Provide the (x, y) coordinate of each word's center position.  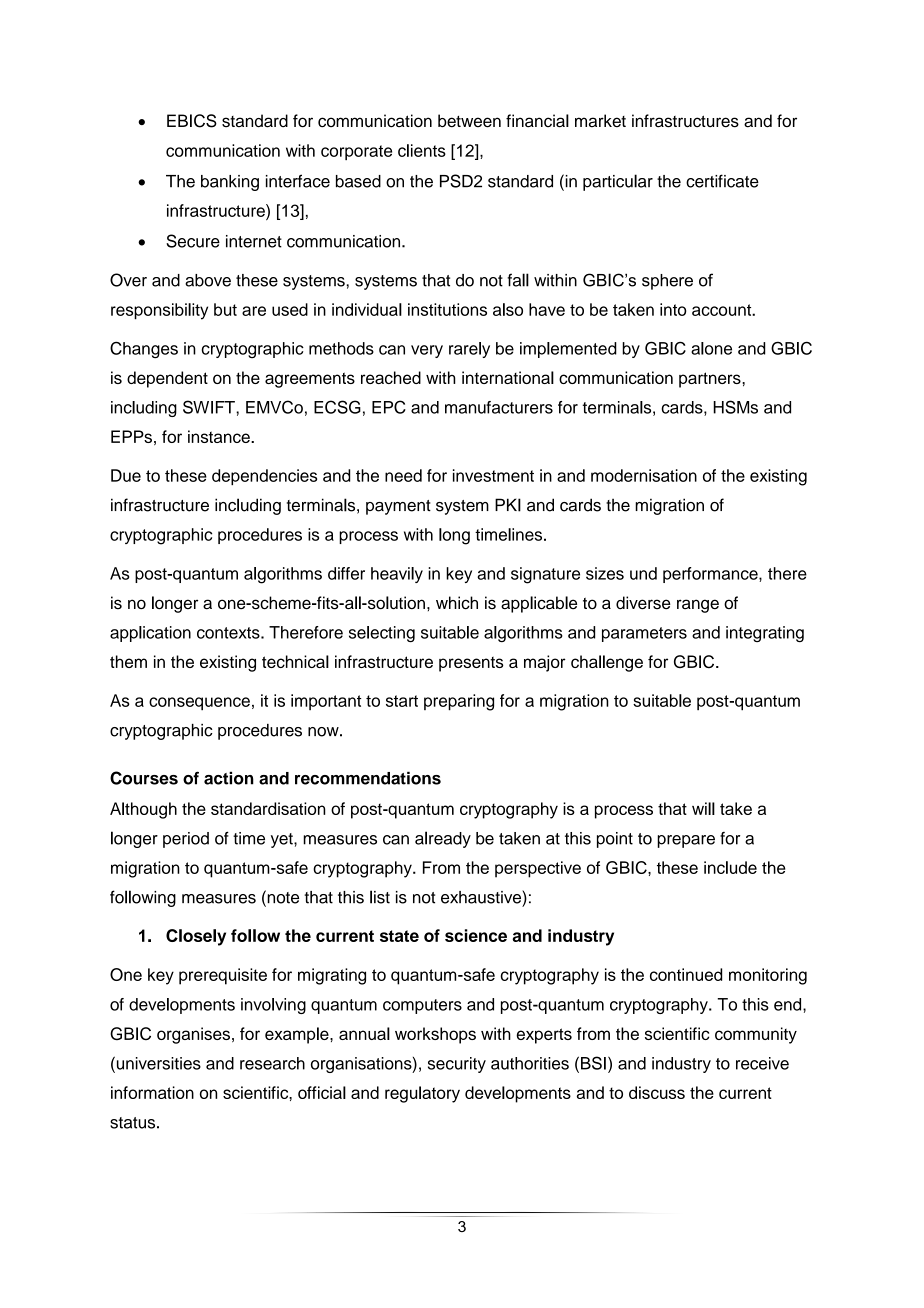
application (150, 634)
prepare (686, 841)
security (457, 1065)
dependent (167, 379)
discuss (657, 1092)
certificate (722, 181)
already (443, 839)
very (427, 351)
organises (193, 1035)
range (698, 606)
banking (230, 183)
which (457, 603)
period (186, 840)
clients (422, 150)
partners (711, 380)
